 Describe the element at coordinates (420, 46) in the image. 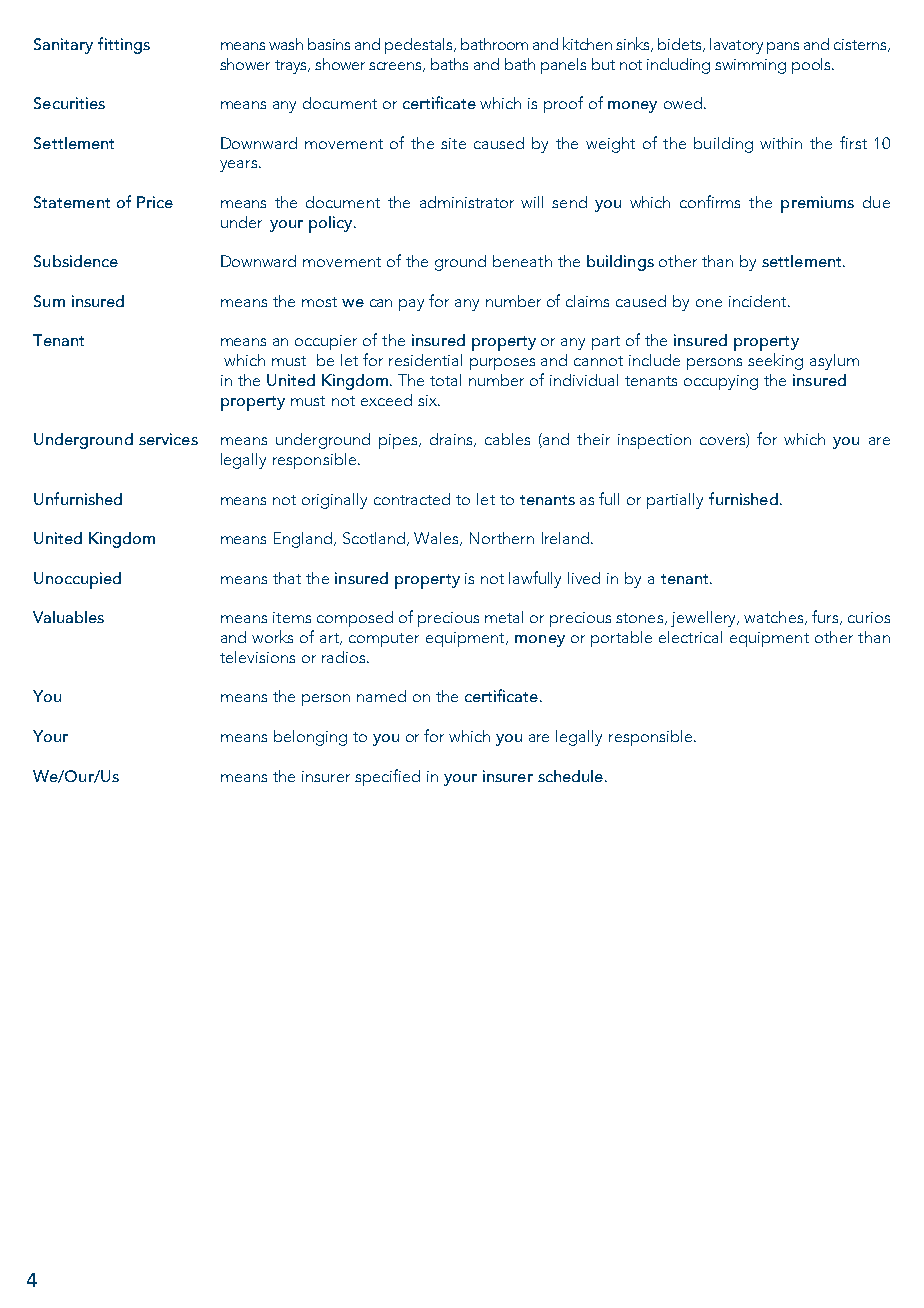

I see `pedestals` at that location.
